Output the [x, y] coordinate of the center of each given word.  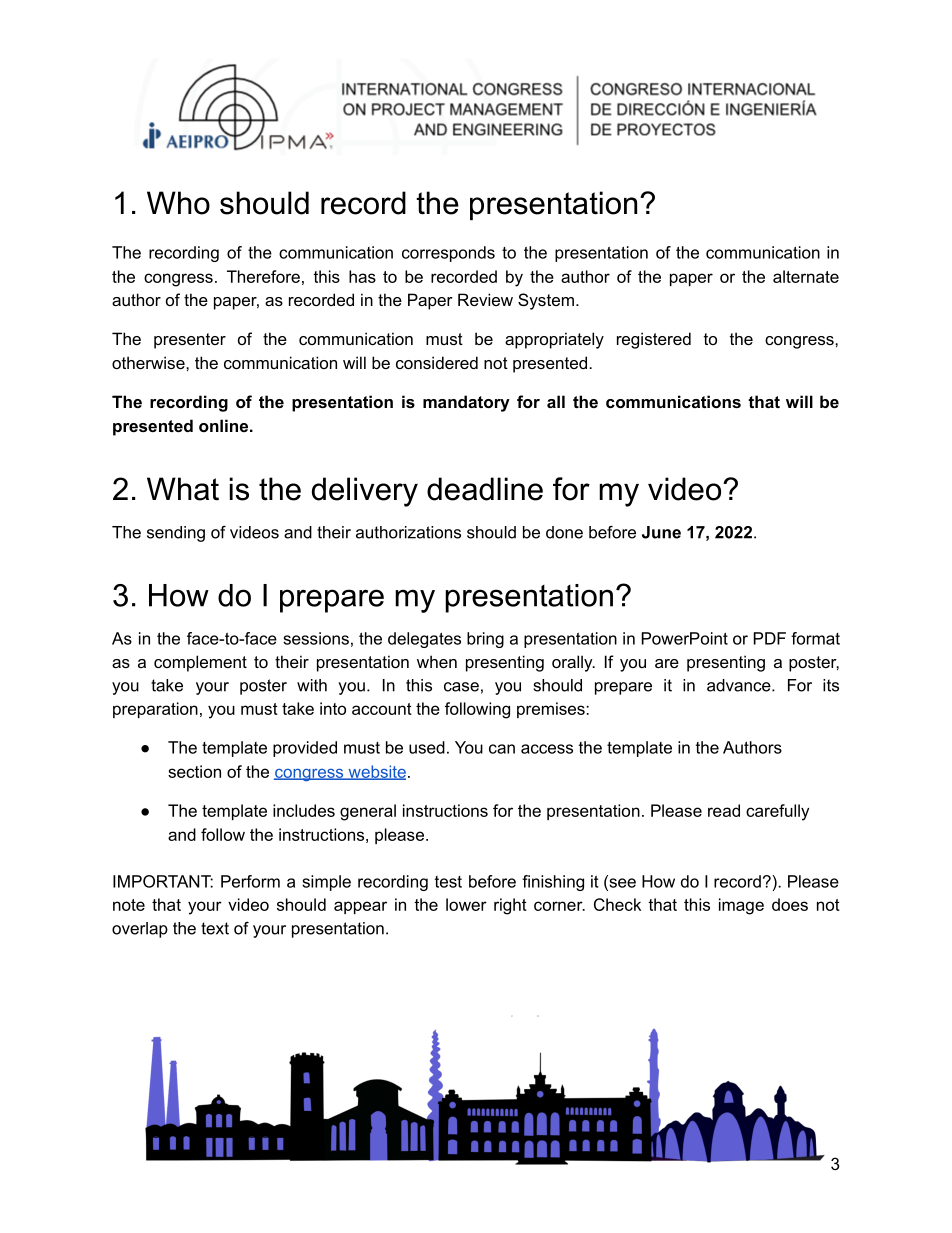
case [461, 687]
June [661, 532]
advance [740, 685]
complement [200, 663]
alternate [806, 276]
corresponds [448, 254]
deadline [485, 489]
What [183, 489]
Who [178, 203]
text [215, 928]
